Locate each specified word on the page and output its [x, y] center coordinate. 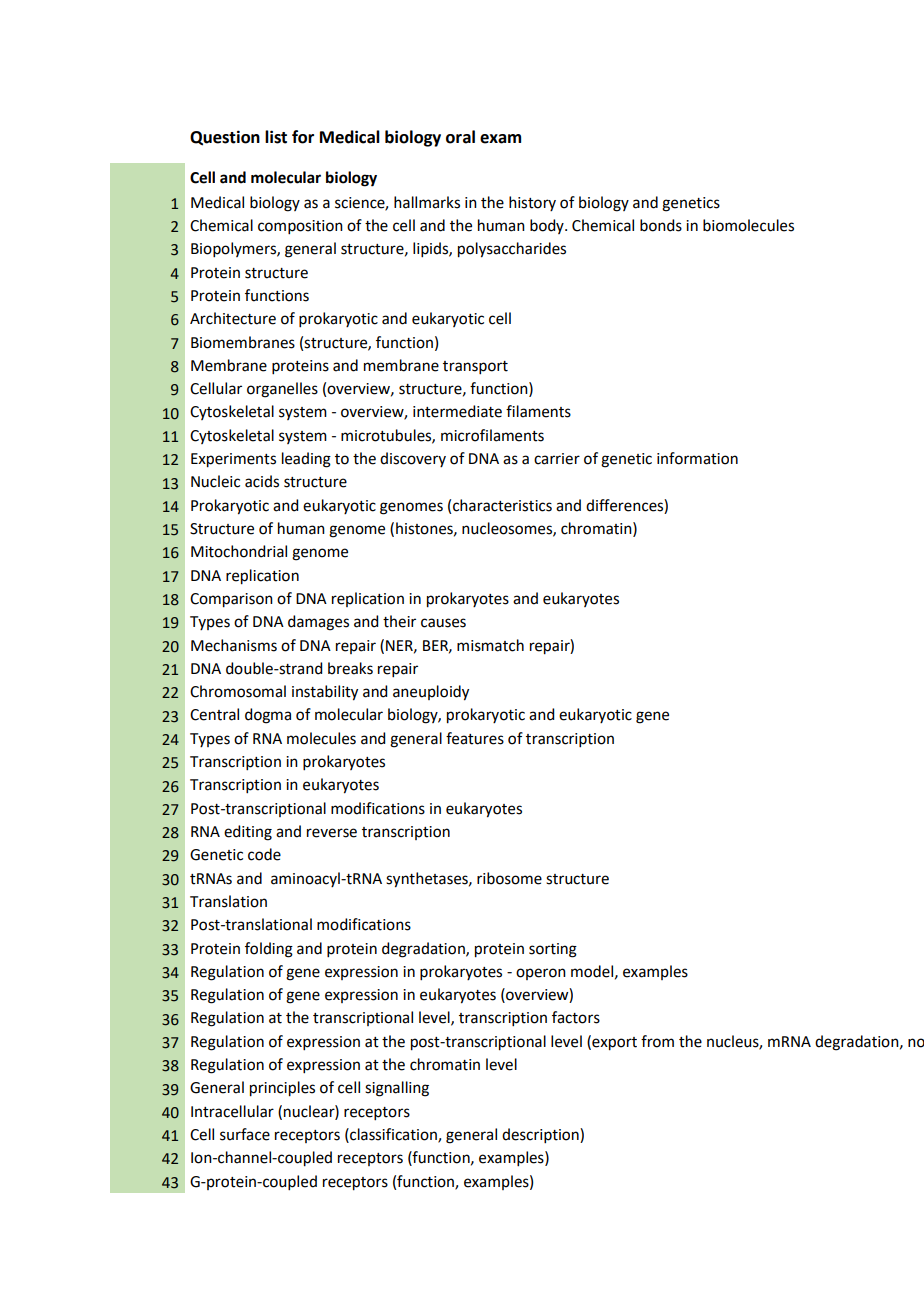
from [657, 1041]
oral [460, 137]
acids [262, 481]
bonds [661, 225]
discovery [413, 459]
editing [248, 833]
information [697, 458]
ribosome [509, 878]
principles [282, 1089]
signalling [397, 1089]
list [276, 137]
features [475, 738]
